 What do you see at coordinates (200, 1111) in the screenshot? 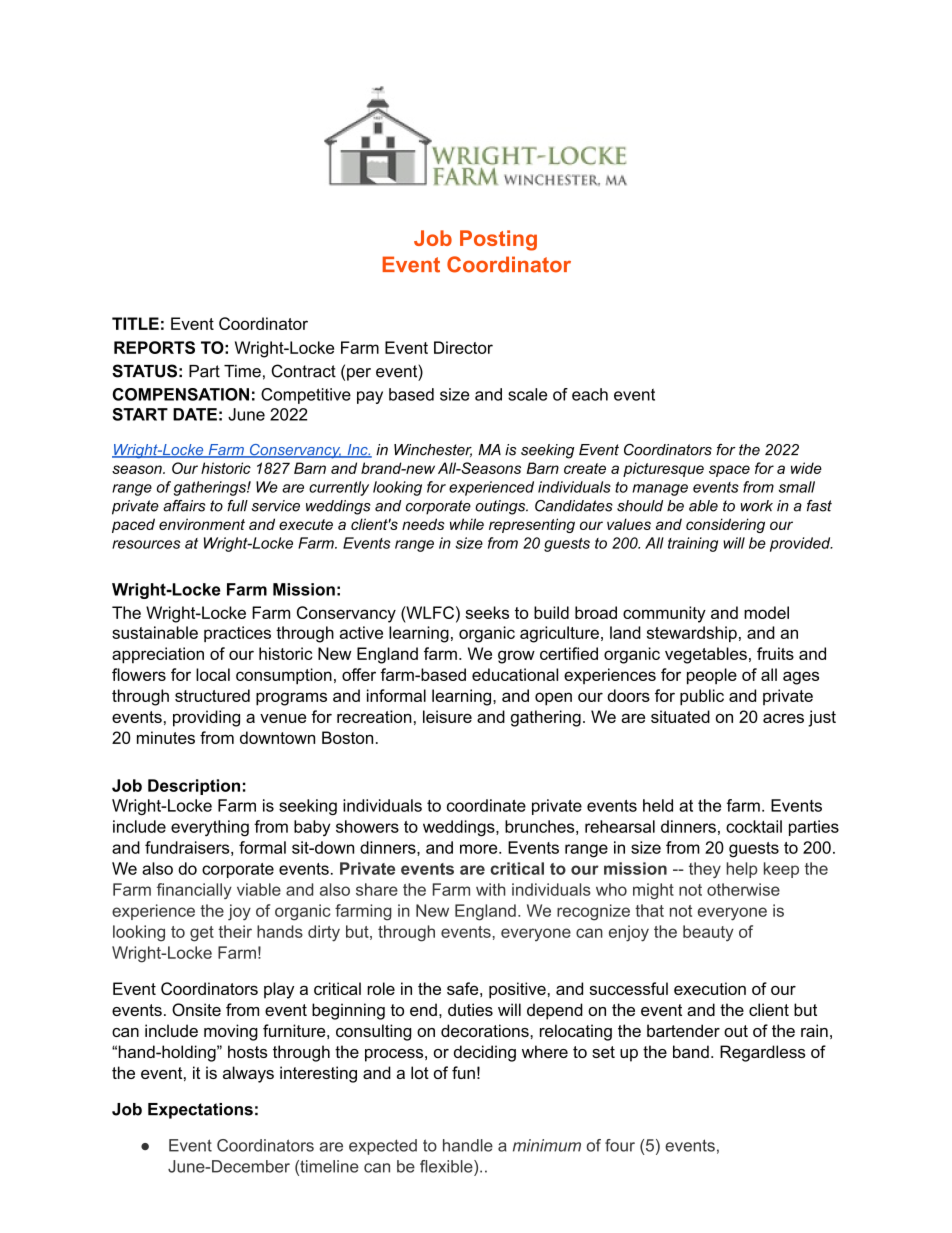
I see `Expectations` at bounding box center [200, 1111].
